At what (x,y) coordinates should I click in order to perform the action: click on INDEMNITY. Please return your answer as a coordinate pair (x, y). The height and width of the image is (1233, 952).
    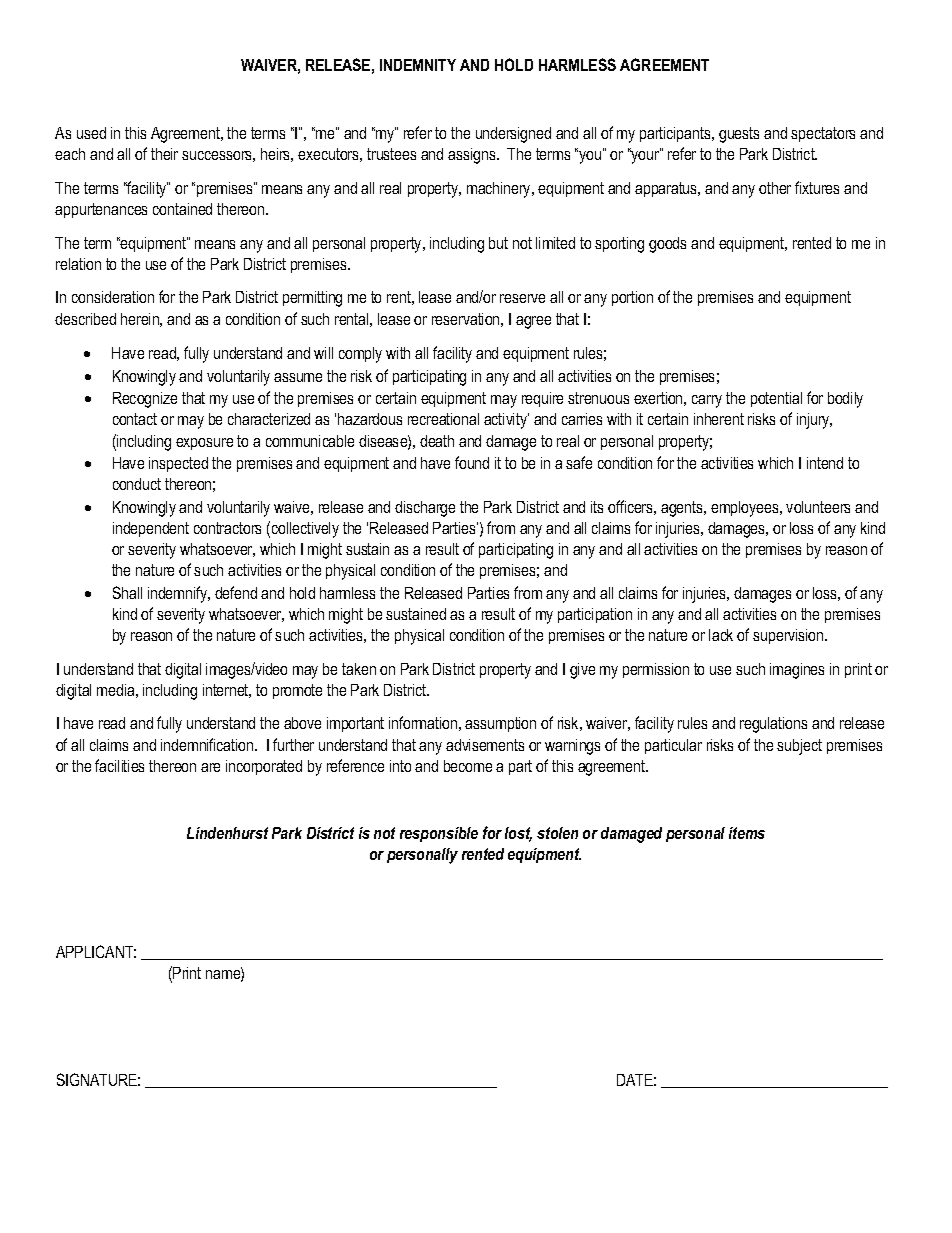
    Looking at the image, I should click on (418, 65).
